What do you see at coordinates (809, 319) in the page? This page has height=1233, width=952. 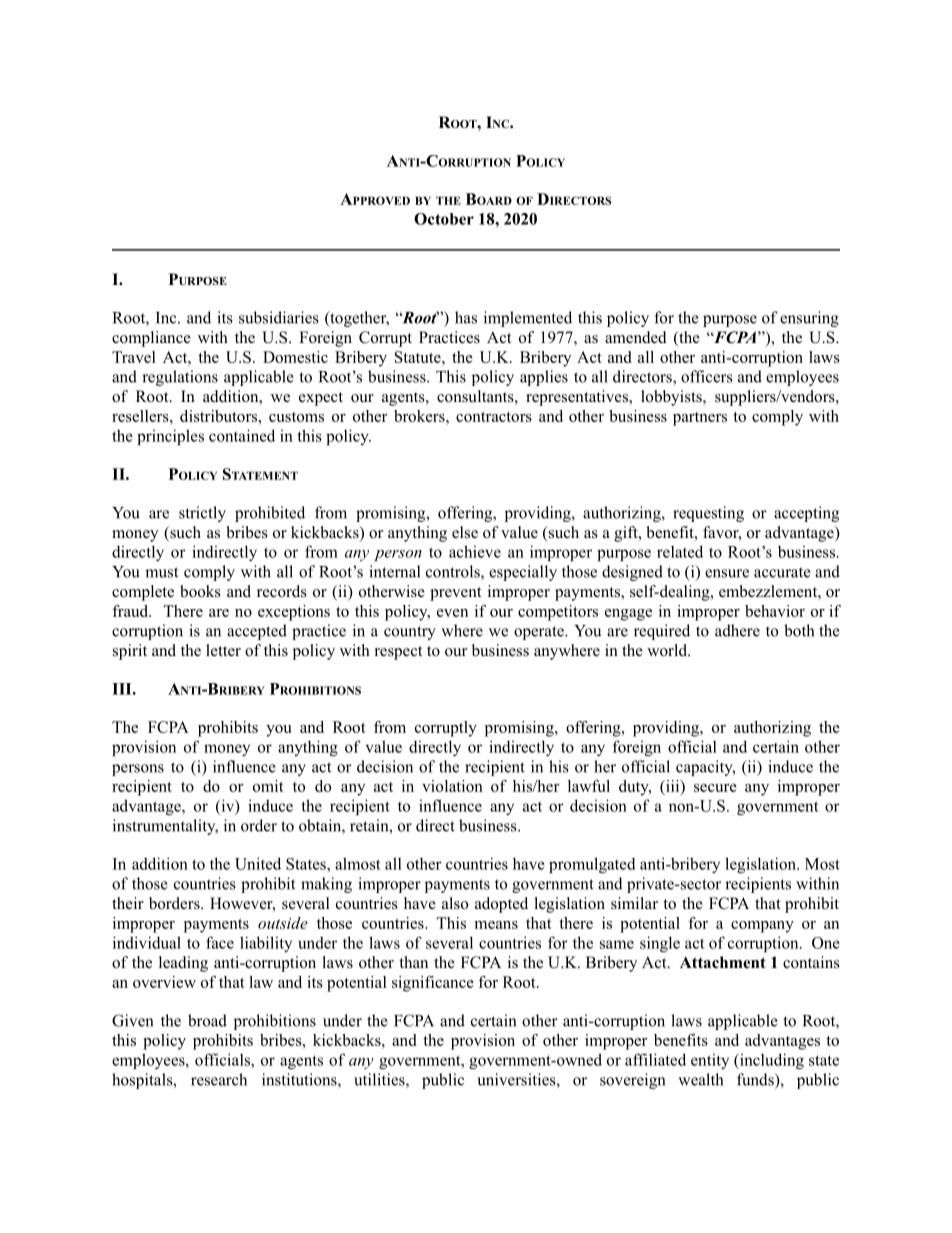 I see `ensuring` at bounding box center [809, 319].
